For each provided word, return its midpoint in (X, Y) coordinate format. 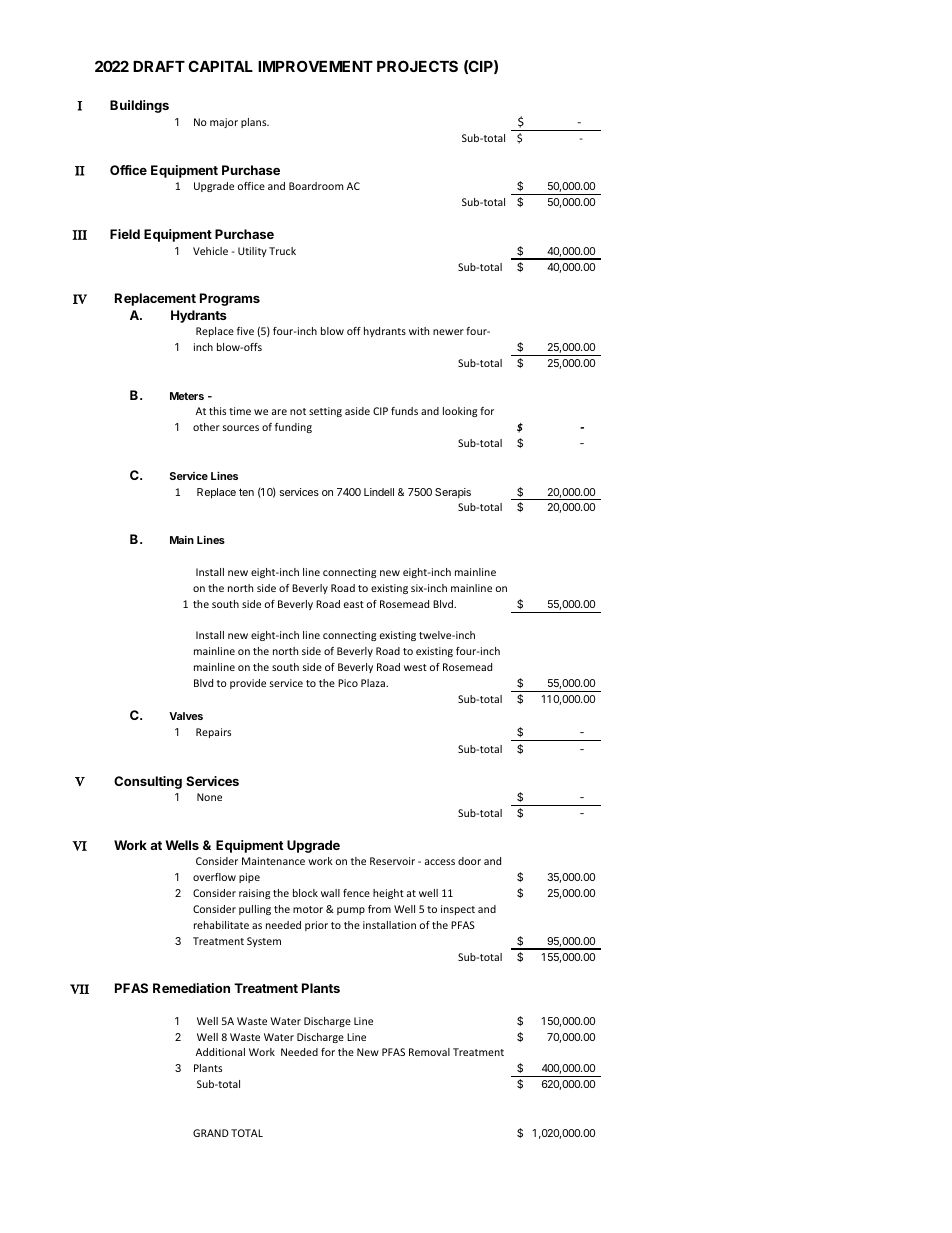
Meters (187, 396)
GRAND (211, 1133)
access (440, 862)
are (279, 412)
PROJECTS (417, 66)
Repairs (213, 733)
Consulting (148, 782)
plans (255, 123)
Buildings (139, 106)
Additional (220, 1052)
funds (404, 411)
